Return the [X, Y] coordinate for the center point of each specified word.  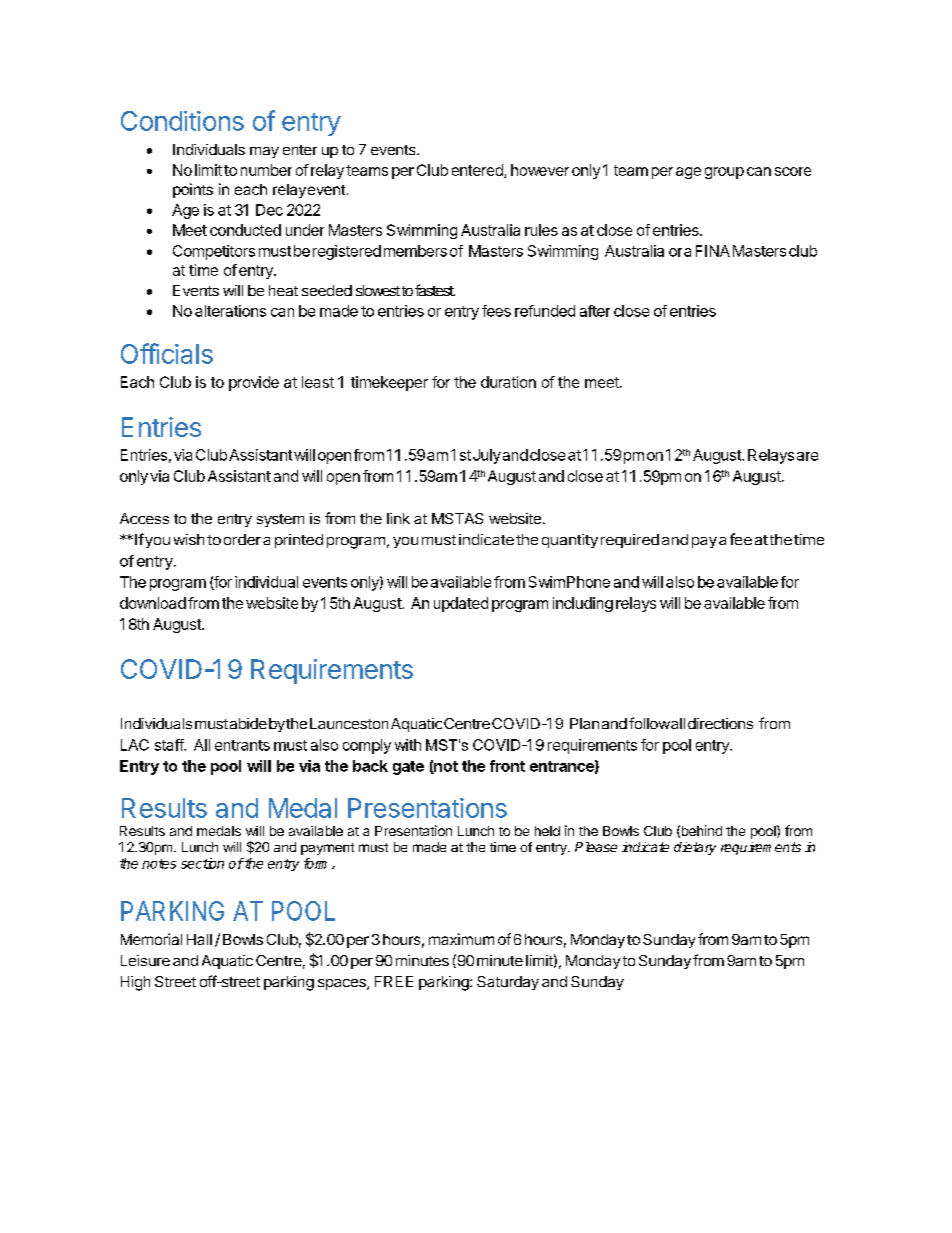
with [408, 745]
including [583, 604]
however [540, 170]
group [724, 173]
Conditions [182, 121]
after [595, 311]
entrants [242, 745]
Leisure [145, 960]
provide [254, 383]
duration [508, 382]
